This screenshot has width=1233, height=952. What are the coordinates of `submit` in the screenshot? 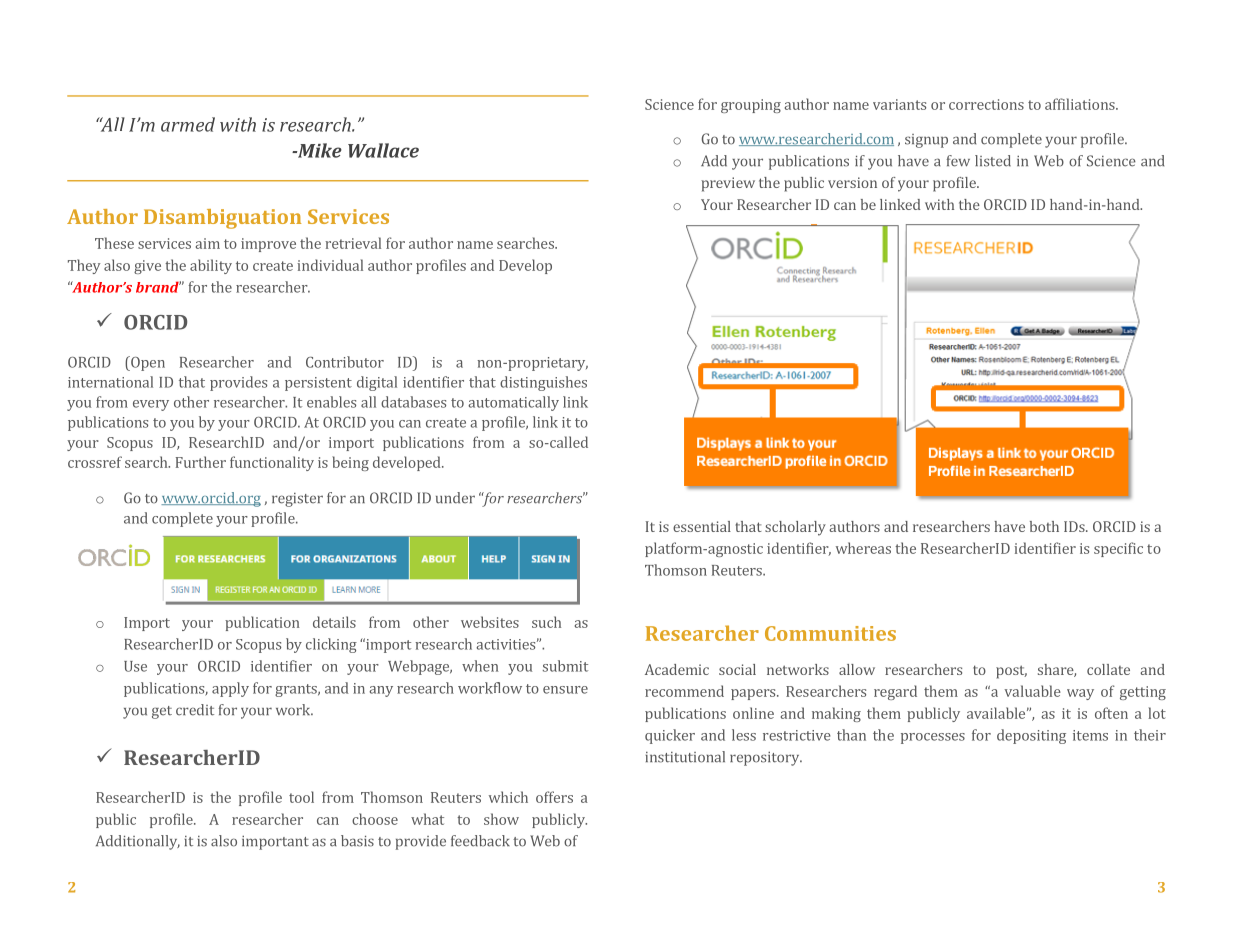 It's located at (565, 666).
